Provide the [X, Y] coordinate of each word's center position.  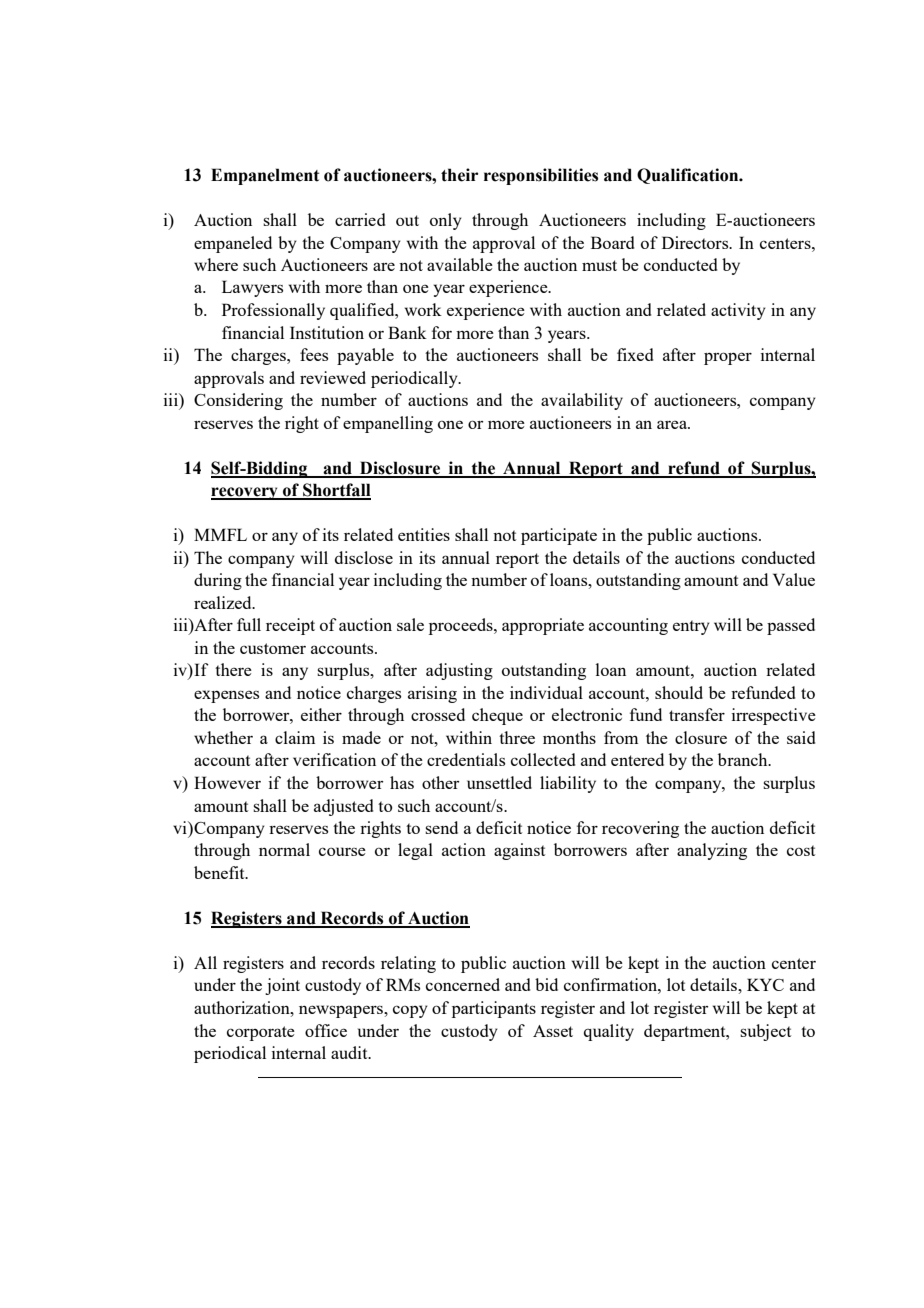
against [519, 851]
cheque [497, 716]
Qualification [689, 176]
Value [794, 579]
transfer [697, 714]
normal [284, 849]
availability [582, 401]
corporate [261, 1033]
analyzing [712, 851]
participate [559, 536]
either [321, 714]
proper [728, 358]
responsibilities [541, 176]
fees [314, 354]
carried [360, 219]
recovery [245, 493]
